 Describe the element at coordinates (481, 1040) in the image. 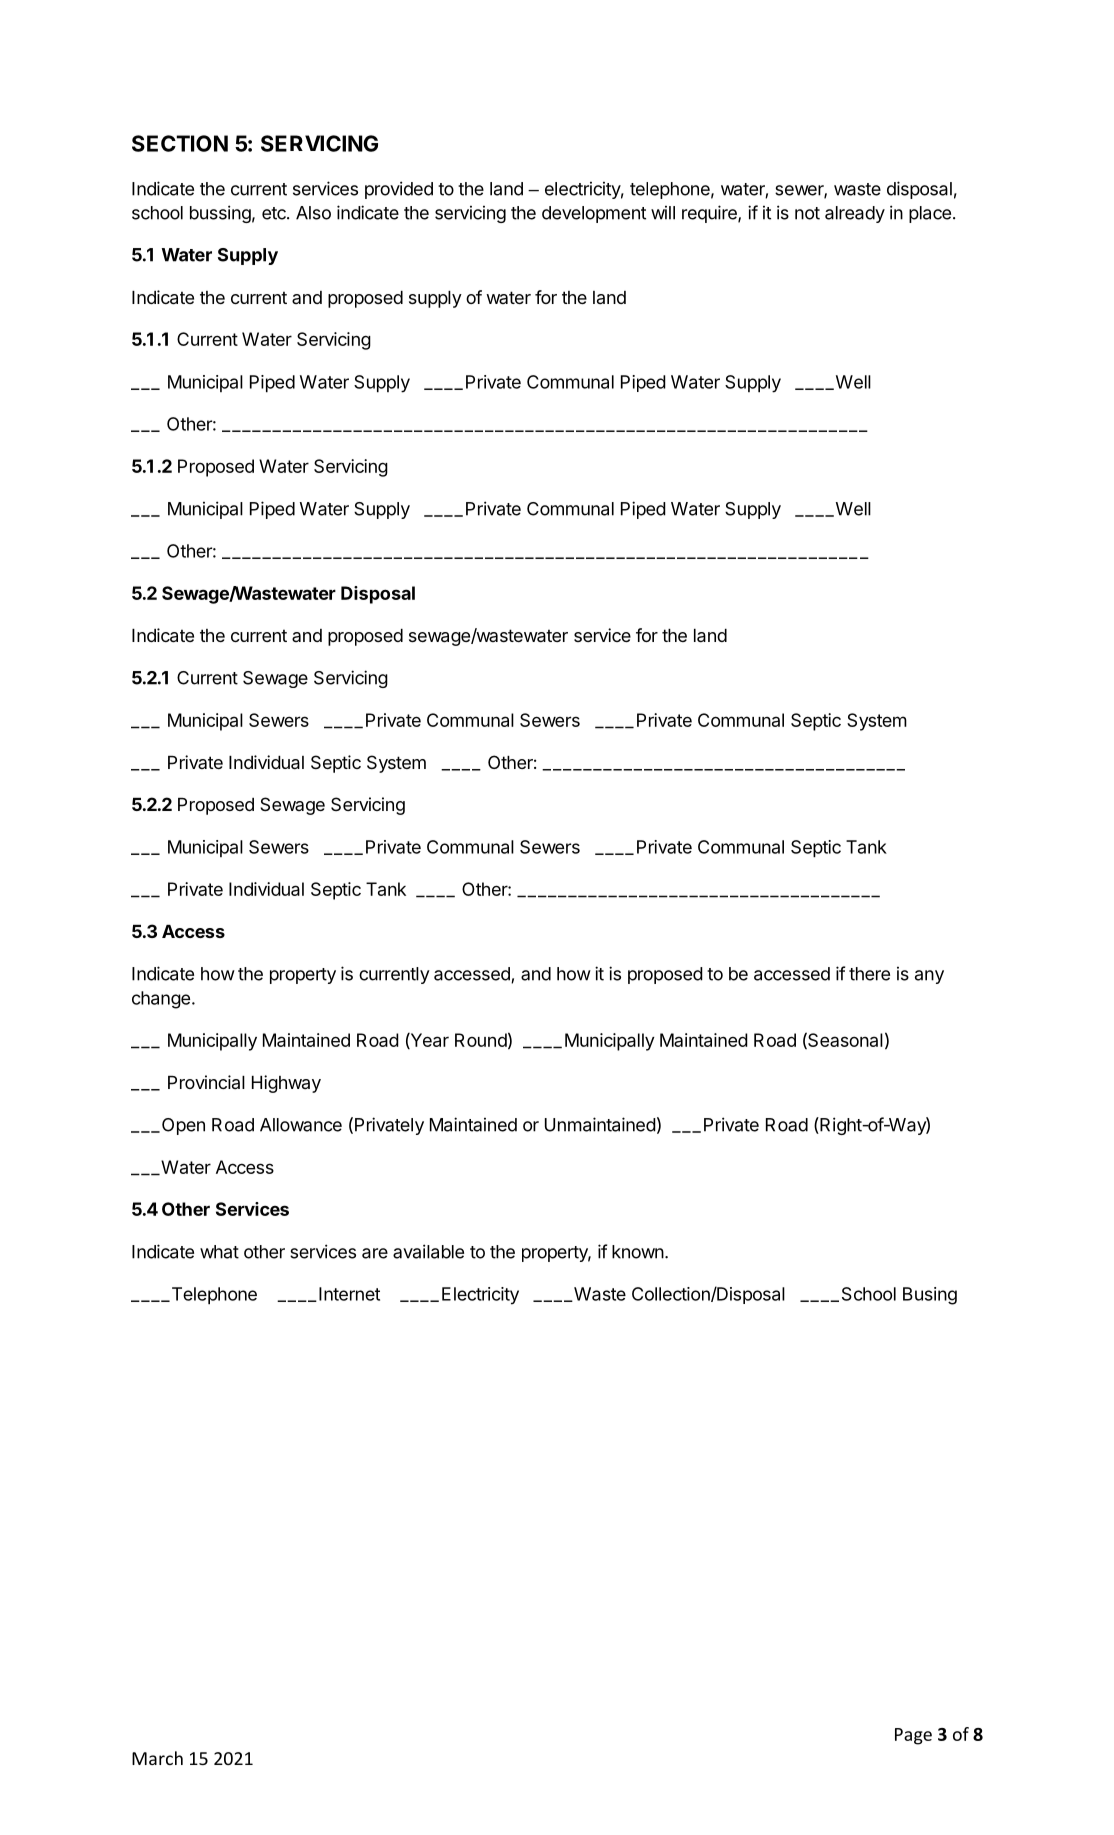

I see `Round` at that location.
